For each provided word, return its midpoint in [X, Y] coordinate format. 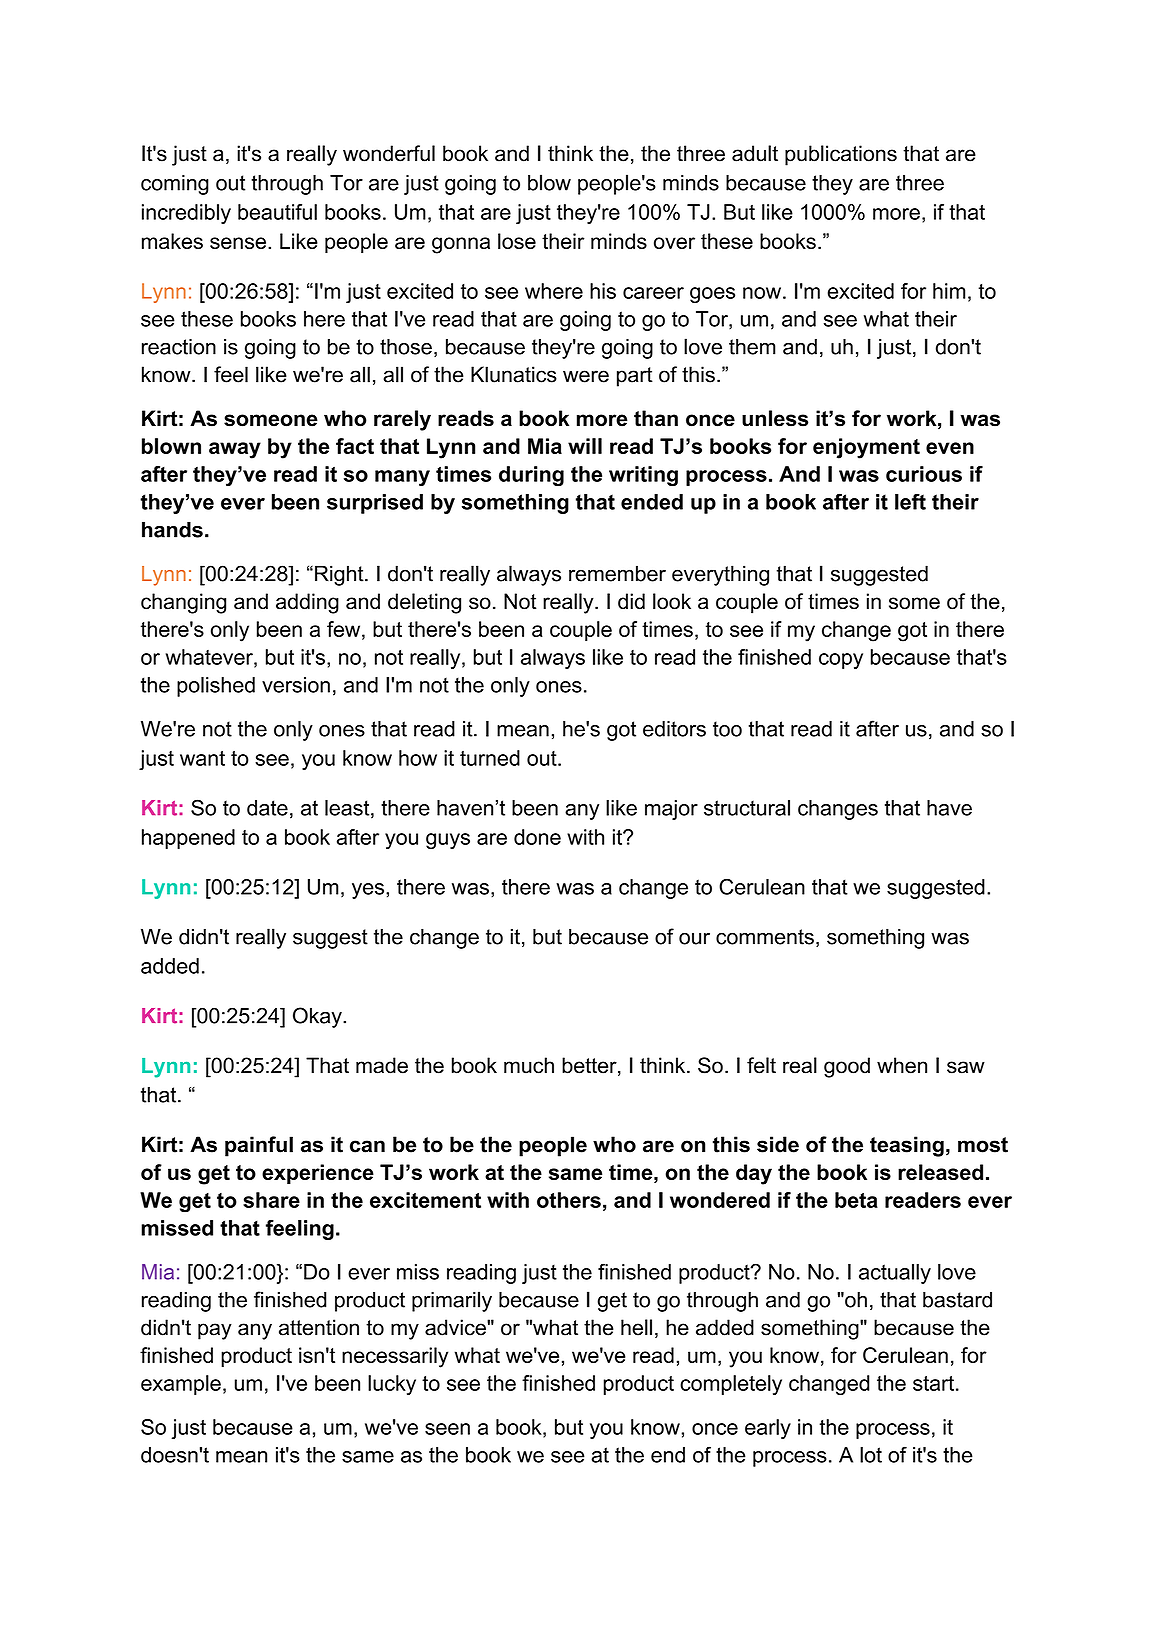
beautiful [277, 212]
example [181, 1385]
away [235, 450]
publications [841, 155]
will [585, 446]
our [694, 938]
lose [517, 241]
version [296, 685]
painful [259, 1146]
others [569, 1200]
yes [368, 891]
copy [841, 661]
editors [674, 729]
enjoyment [866, 448]
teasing [907, 1146]
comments [765, 937]
